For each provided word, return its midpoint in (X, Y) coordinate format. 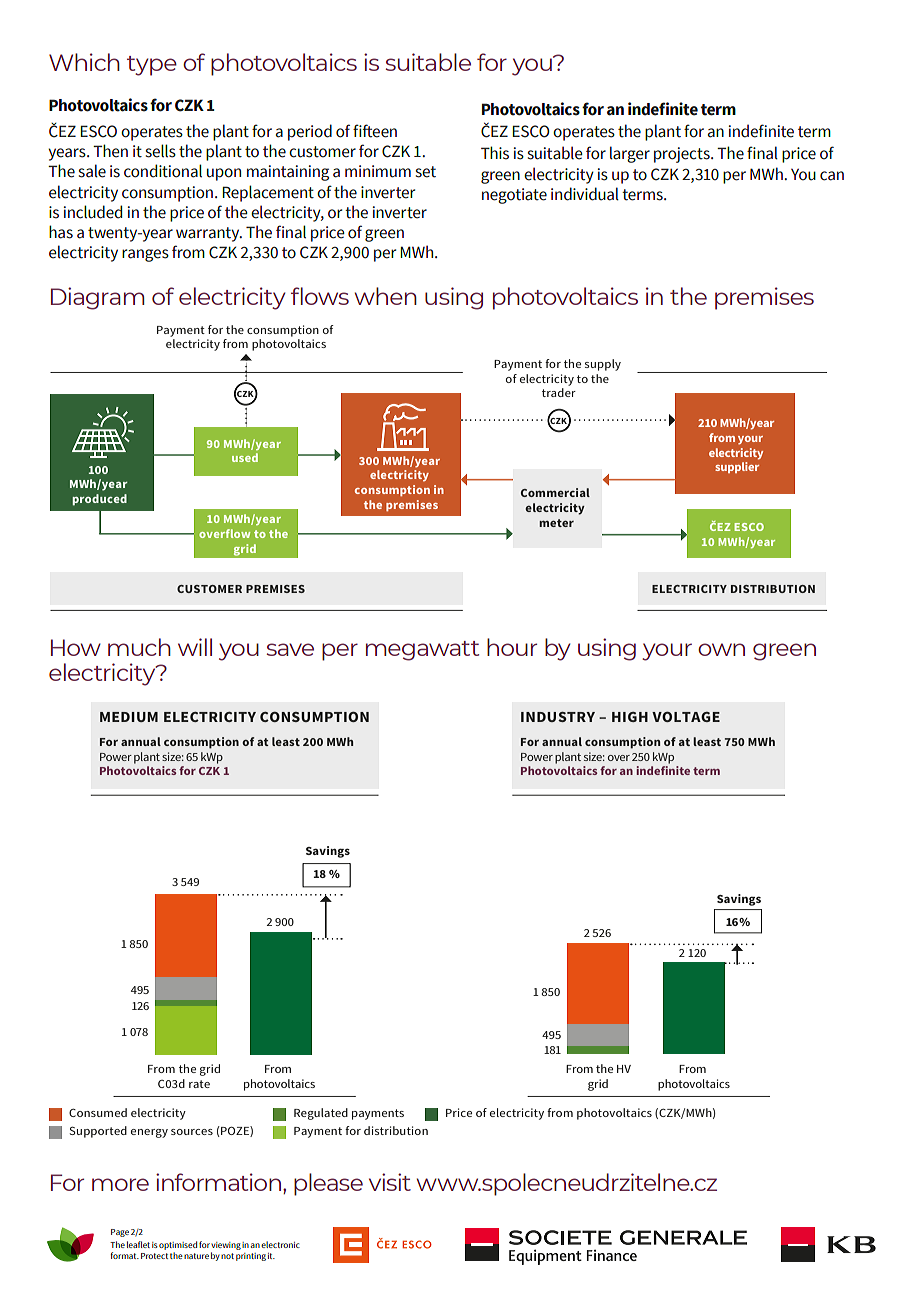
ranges (145, 255)
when (386, 296)
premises (764, 298)
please (328, 1184)
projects (683, 155)
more (120, 1184)
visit (390, 1182)
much (139, 647)
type (152, 66)
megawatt (422, 651)
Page (120, 1233)
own (721, 649)
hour (512, 647)
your (667, 652)
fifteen (375, 131)
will (195, 647)
